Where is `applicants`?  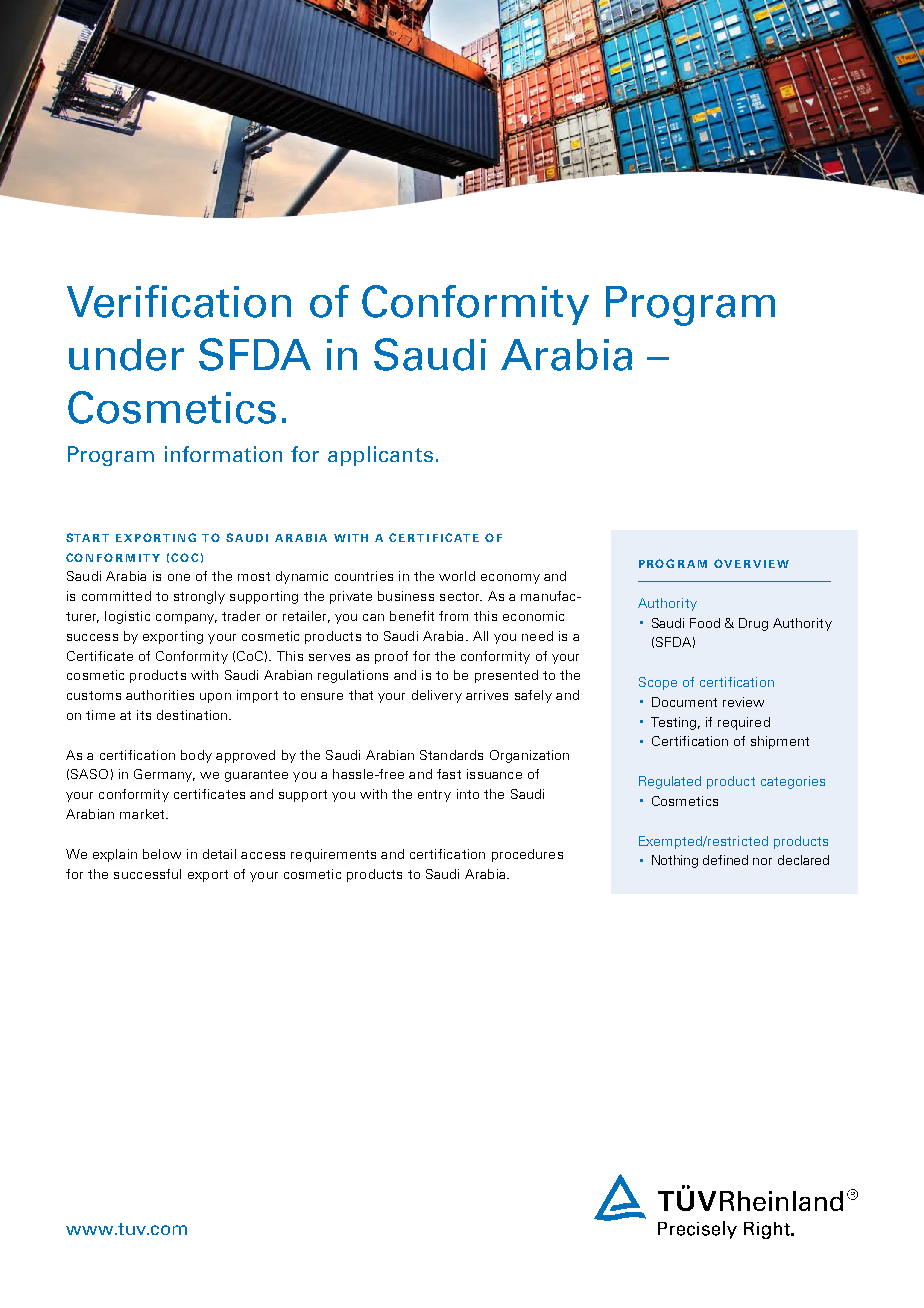 applicants is located at coordinates (380, 456).
